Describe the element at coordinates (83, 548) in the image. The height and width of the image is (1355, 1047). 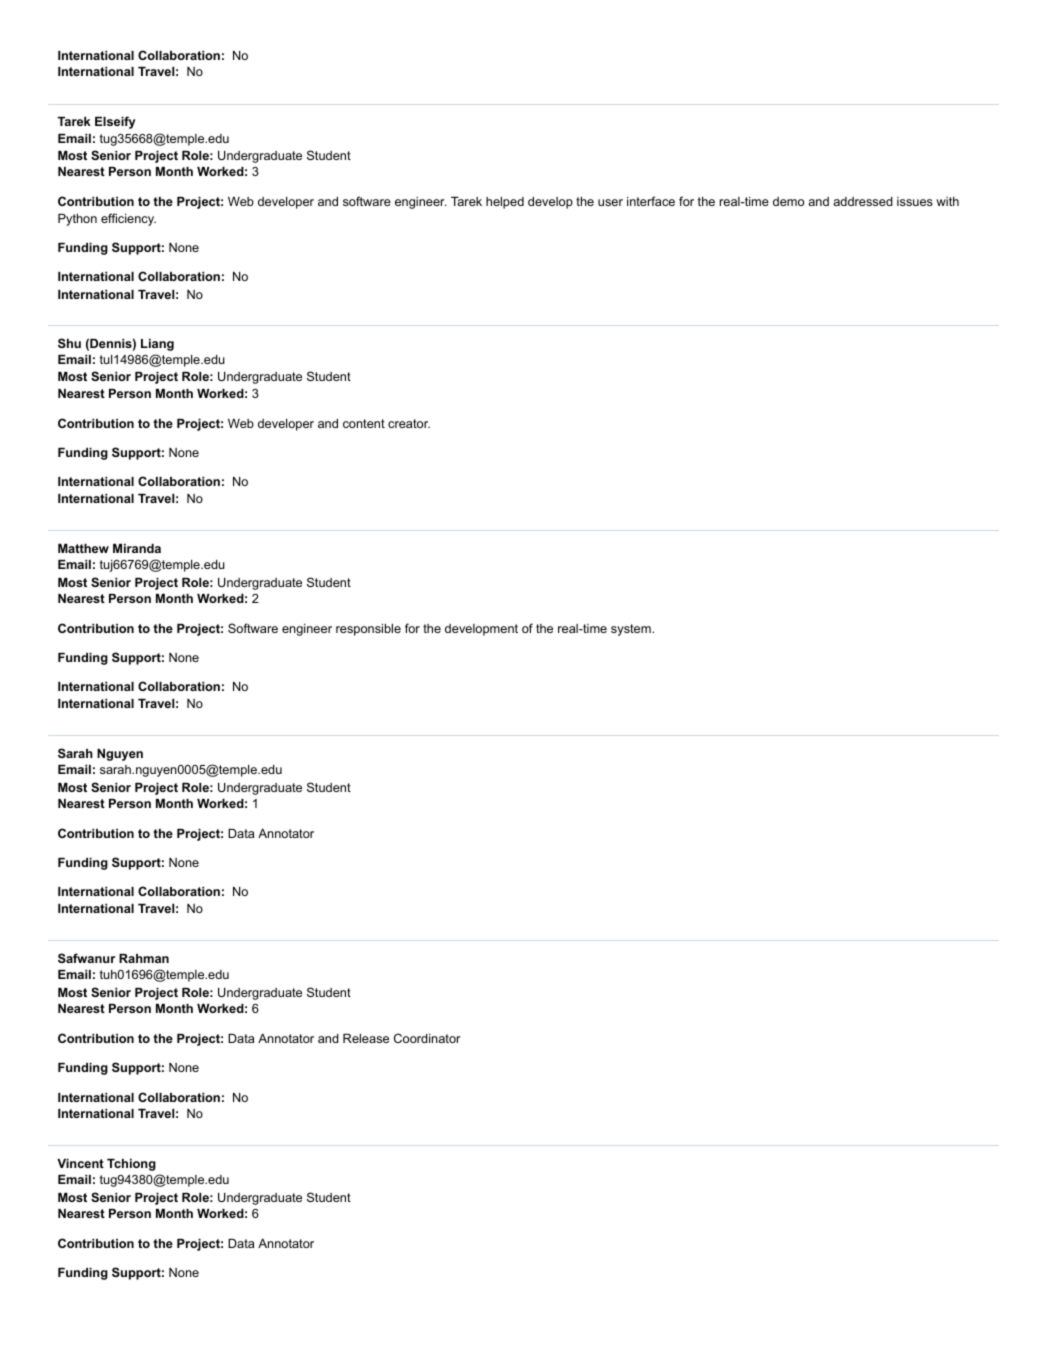
I see `Matthew` at that location.
